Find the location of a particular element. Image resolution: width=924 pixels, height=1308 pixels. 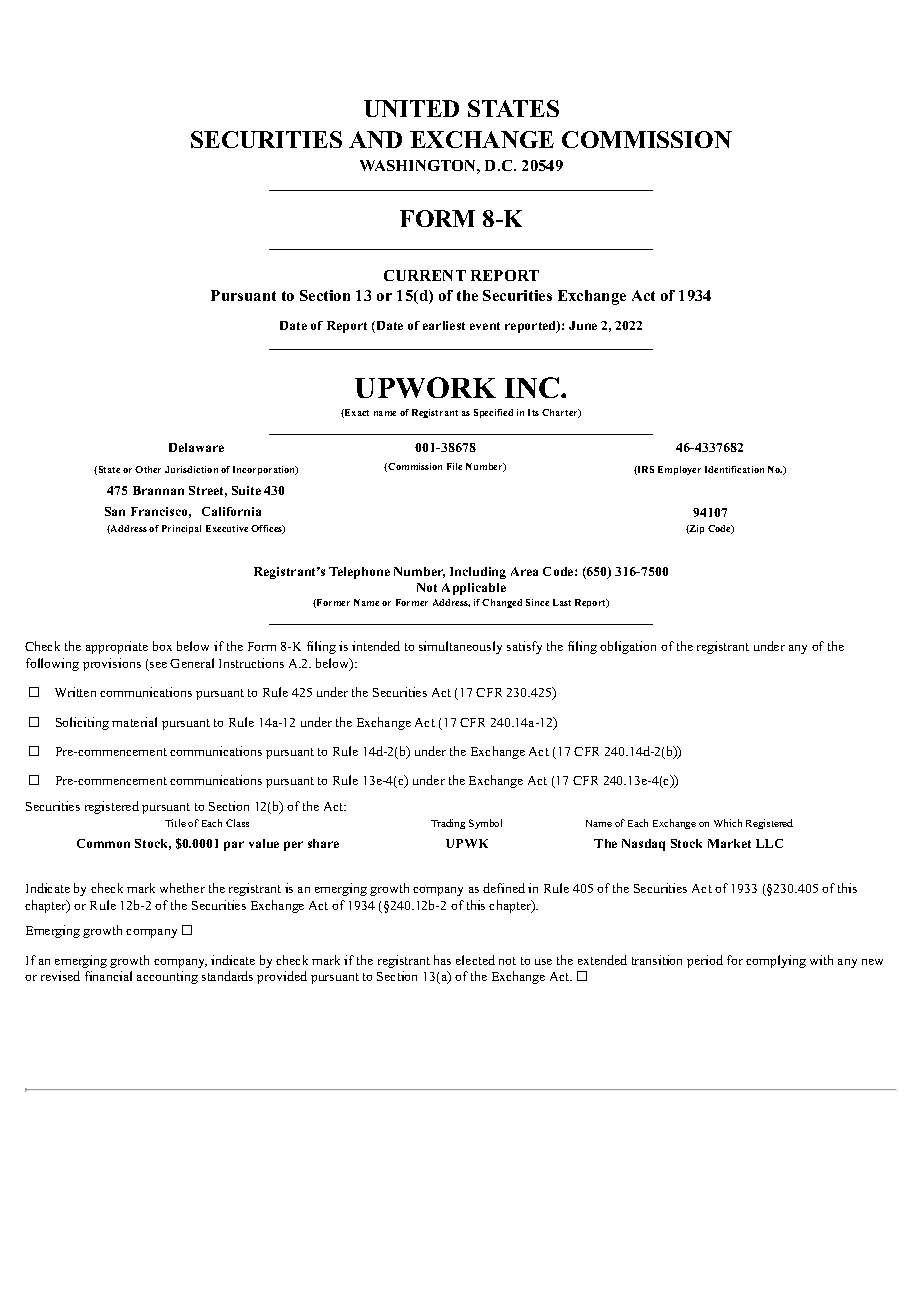

Which is located at coordinates (728, 823).
